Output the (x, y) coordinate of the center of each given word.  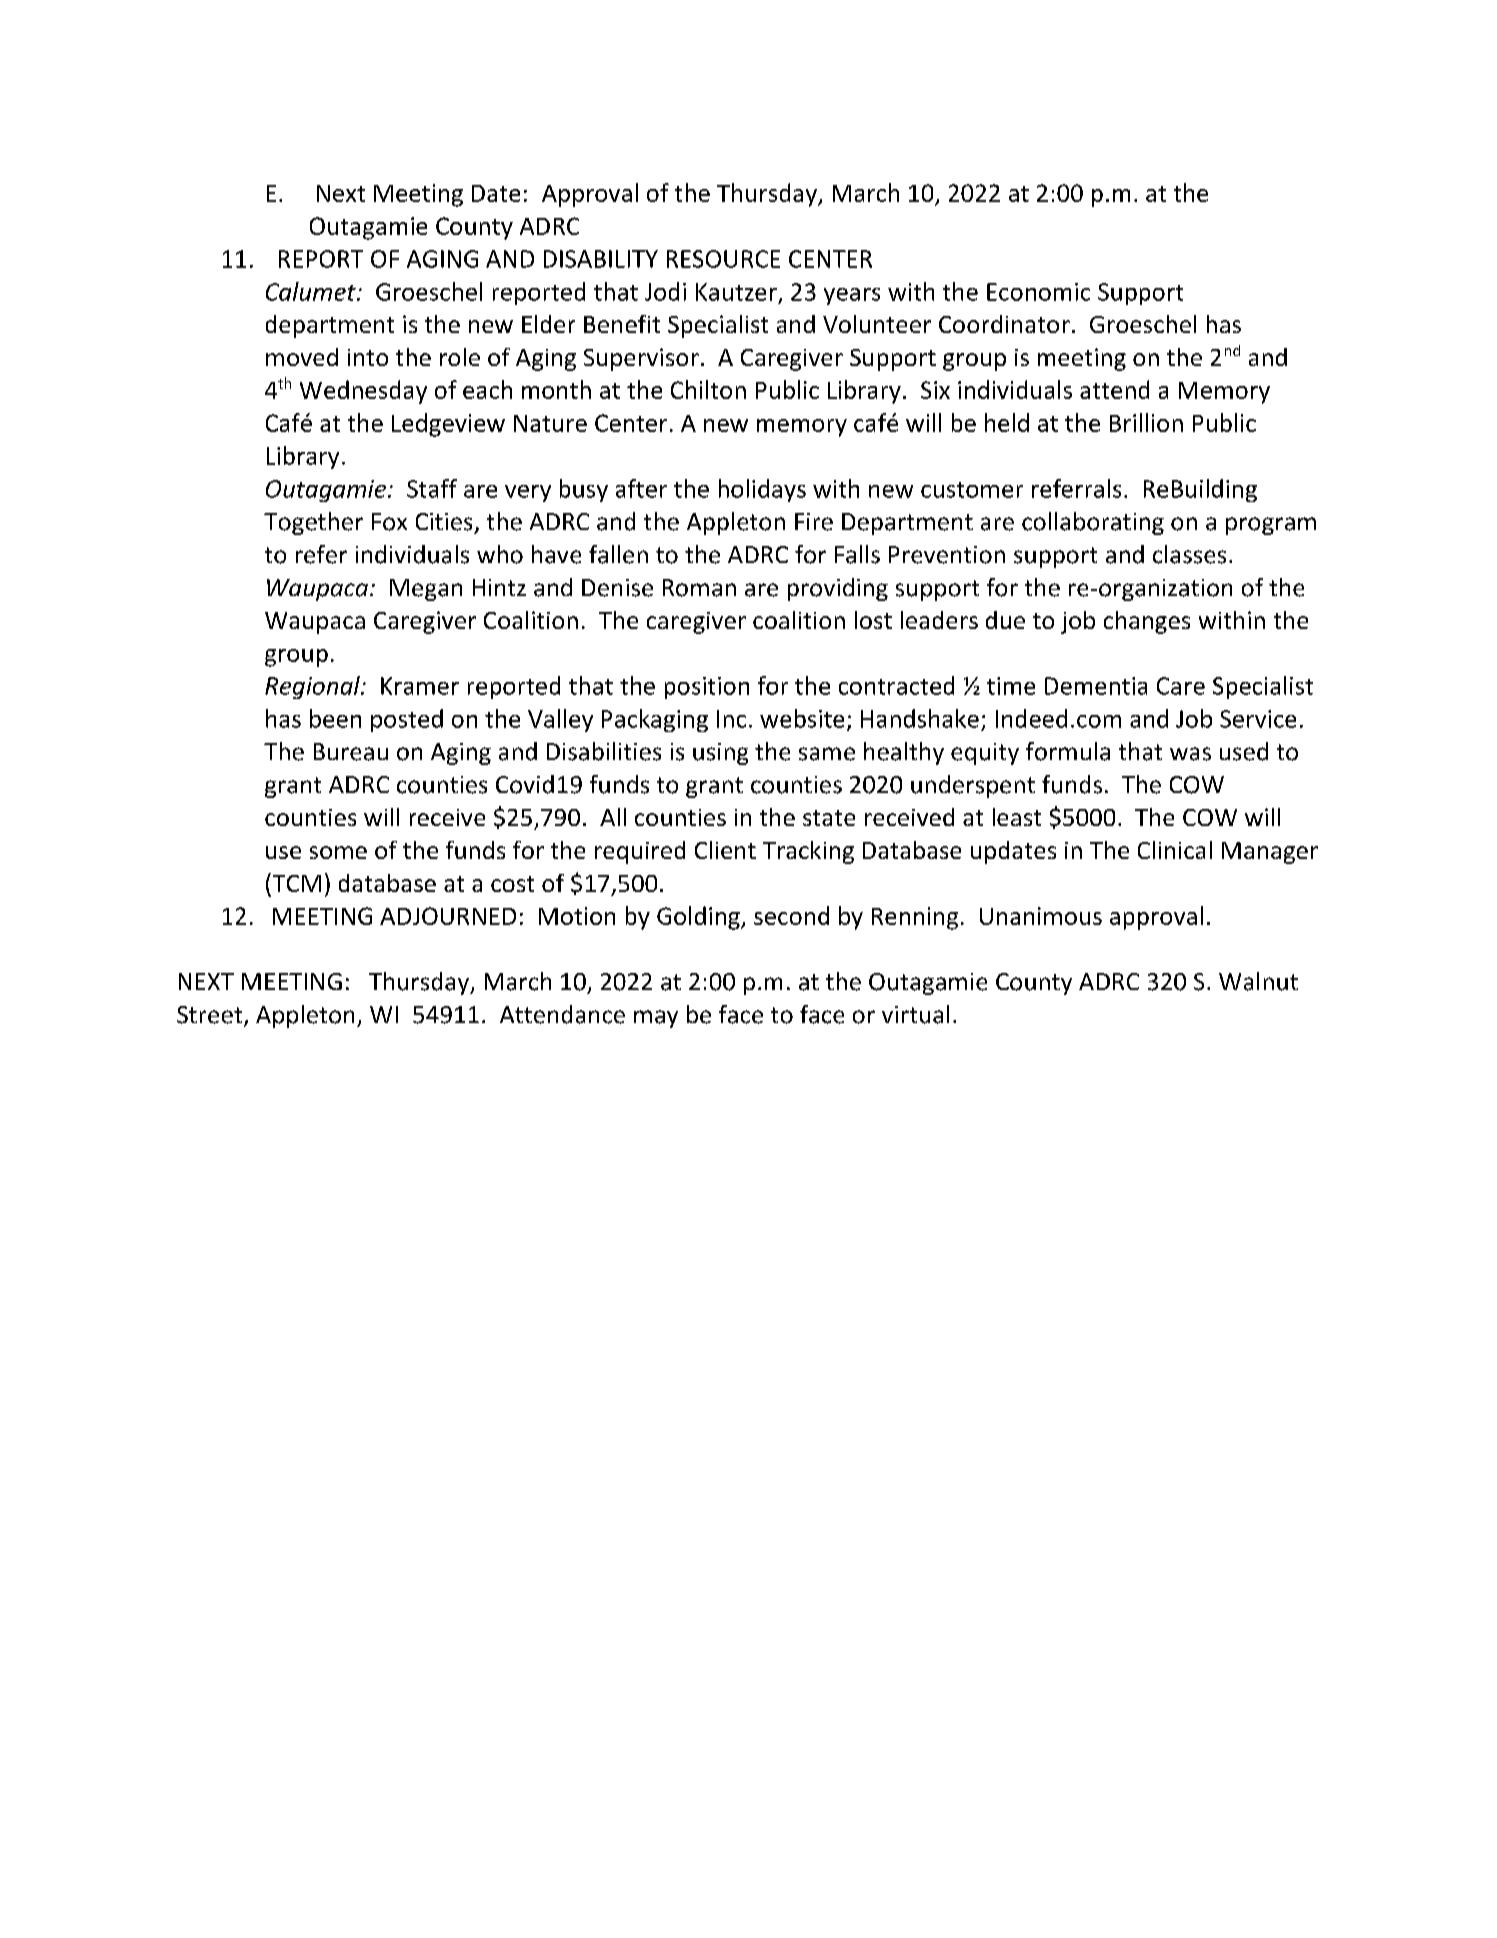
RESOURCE (723, 259)
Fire (814, 522)
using (720, 754)
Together (313, 523)
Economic (1038, 292)
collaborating (1093, 523)
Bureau (351, 752)
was (1190, 754)
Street (211, 1016)
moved (302, 357)
